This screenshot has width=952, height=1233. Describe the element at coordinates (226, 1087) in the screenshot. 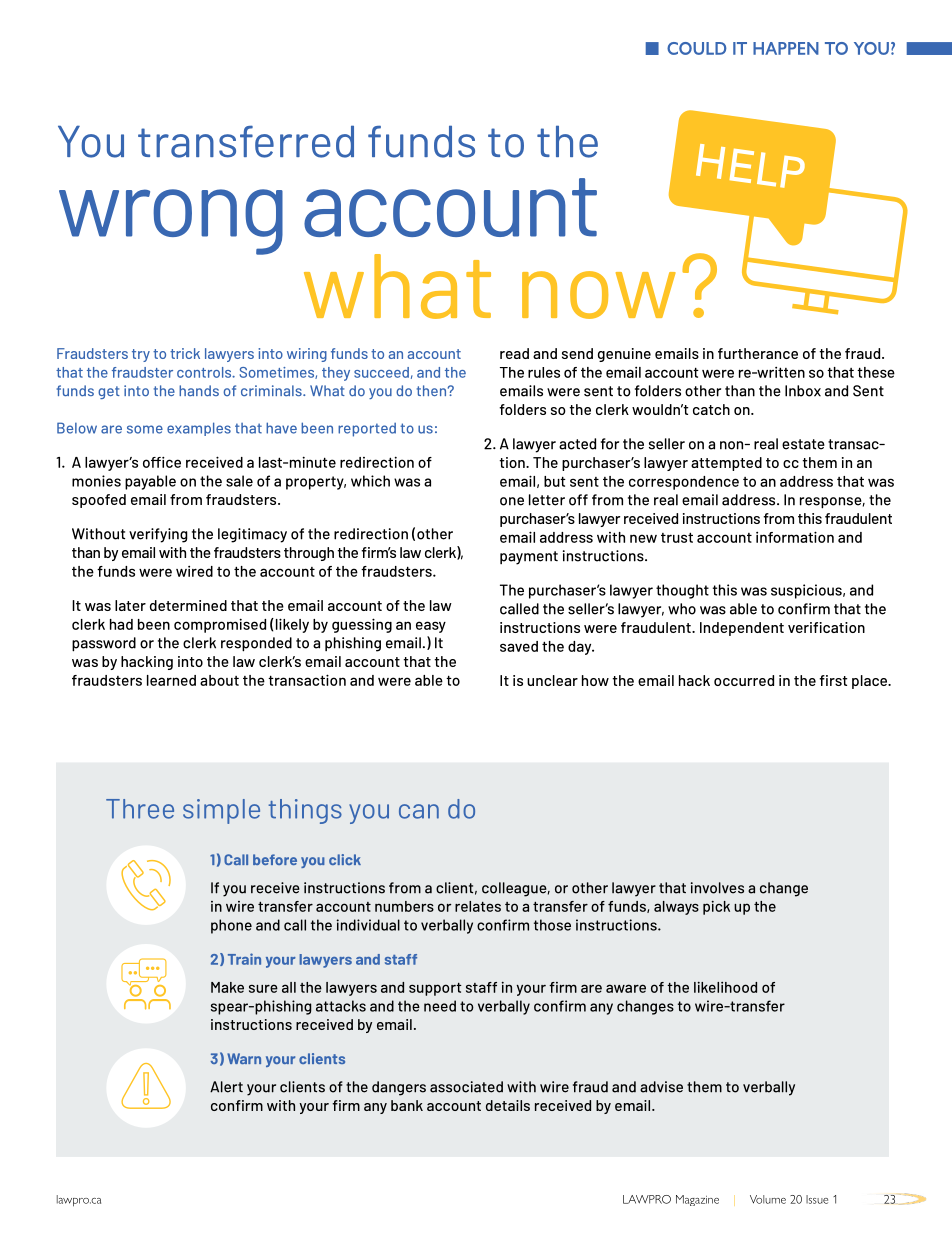

I see `Alert` at that location.
